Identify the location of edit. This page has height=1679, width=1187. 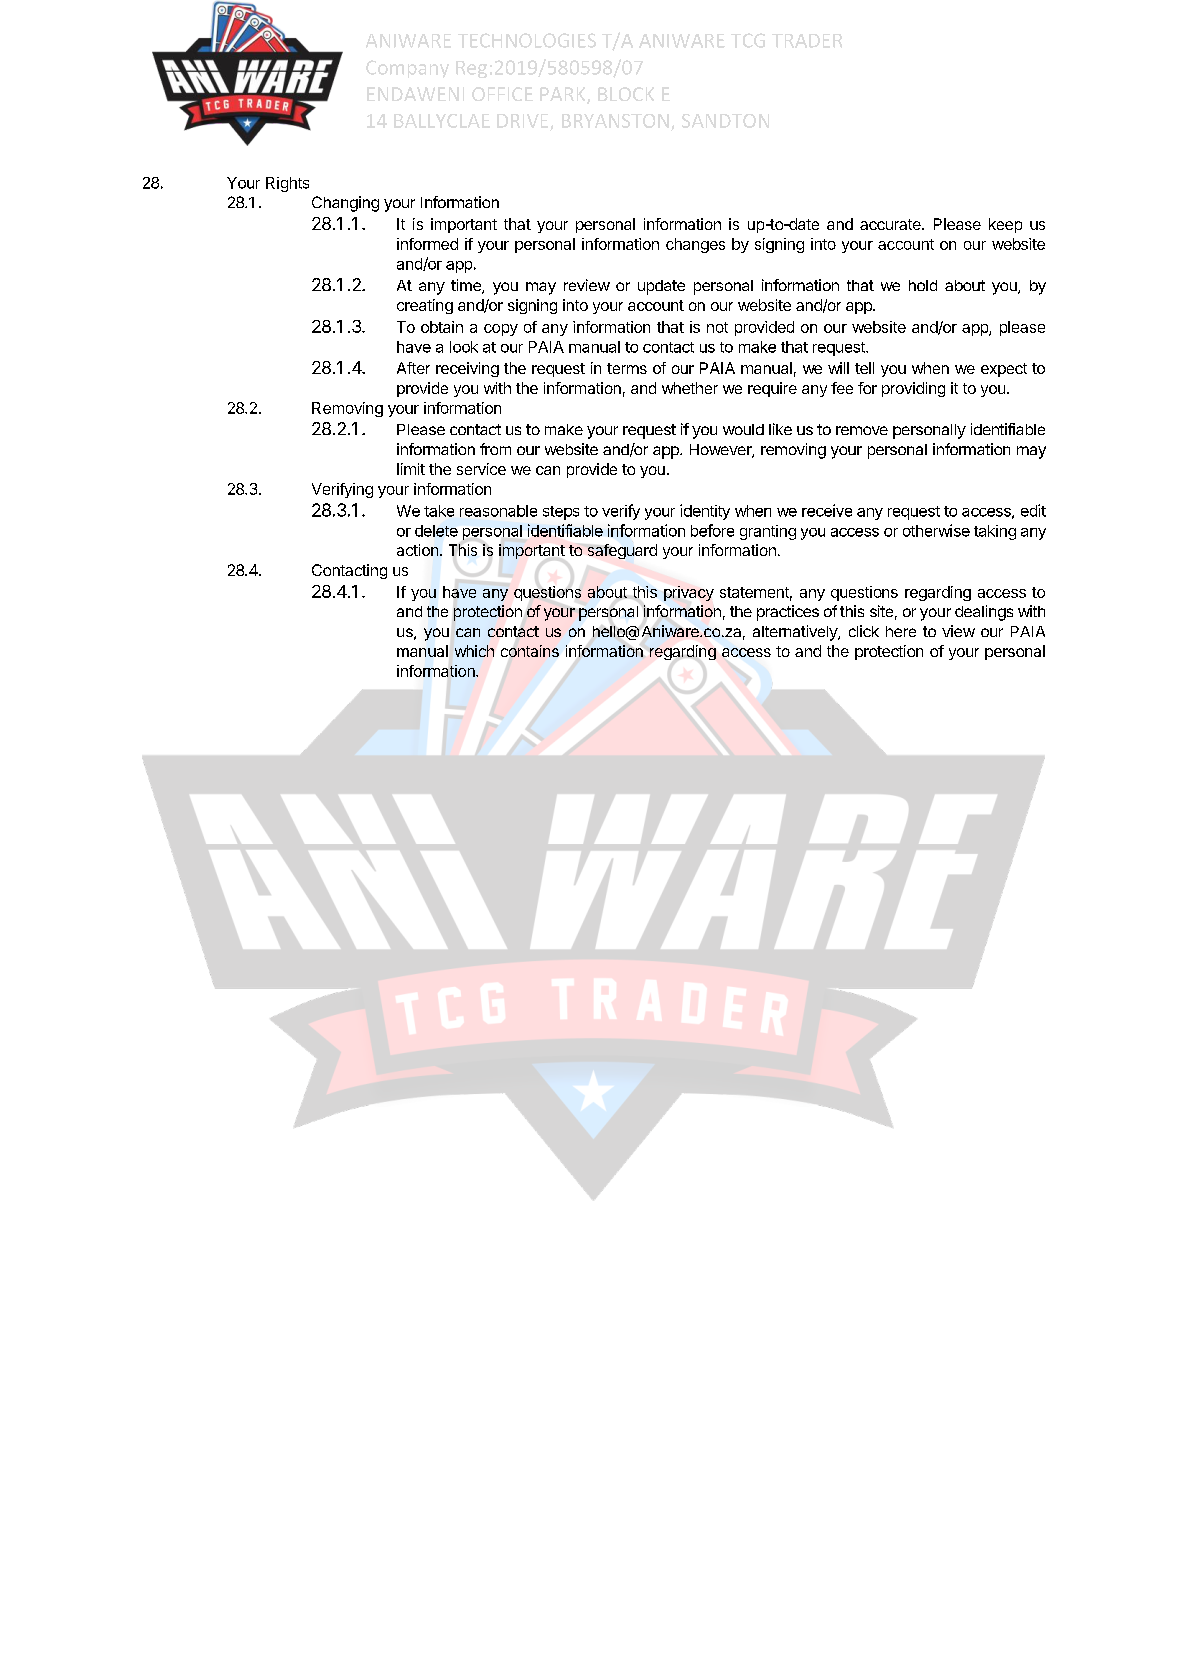
(1033, 510).
